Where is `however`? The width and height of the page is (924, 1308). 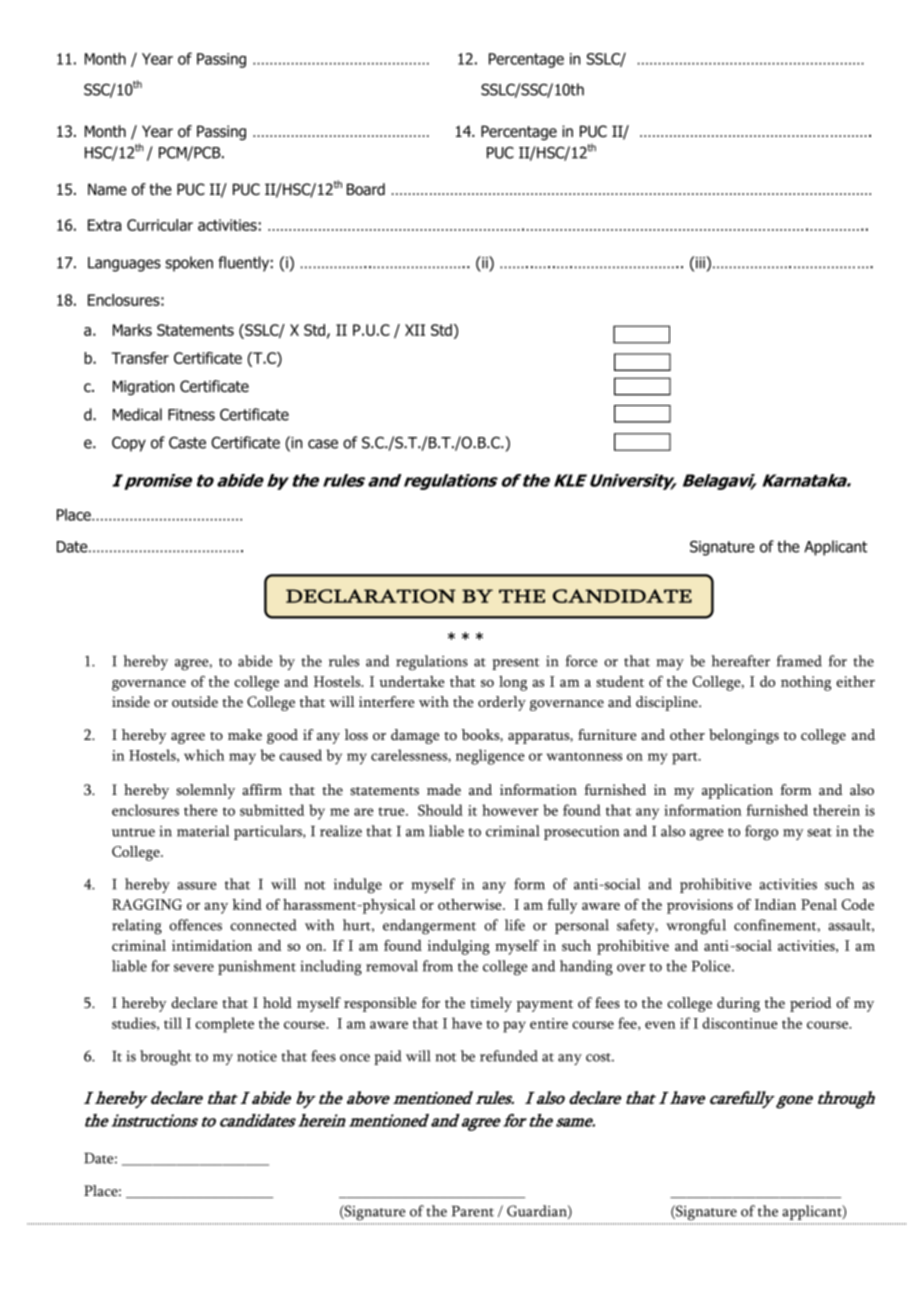 however is located at coordinates (510, 810).
